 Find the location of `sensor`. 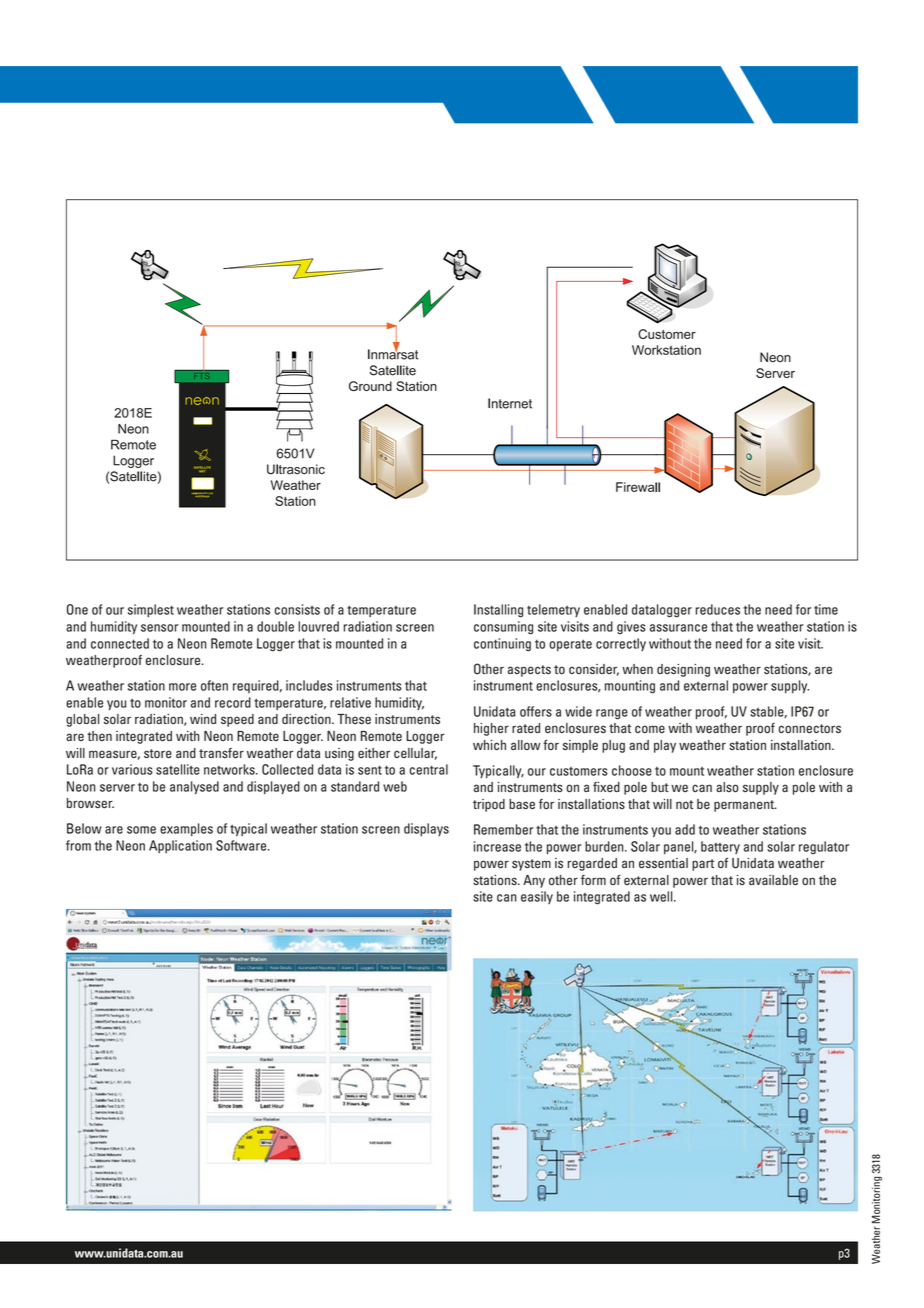

sensor is located at coordinates (160, 628).
